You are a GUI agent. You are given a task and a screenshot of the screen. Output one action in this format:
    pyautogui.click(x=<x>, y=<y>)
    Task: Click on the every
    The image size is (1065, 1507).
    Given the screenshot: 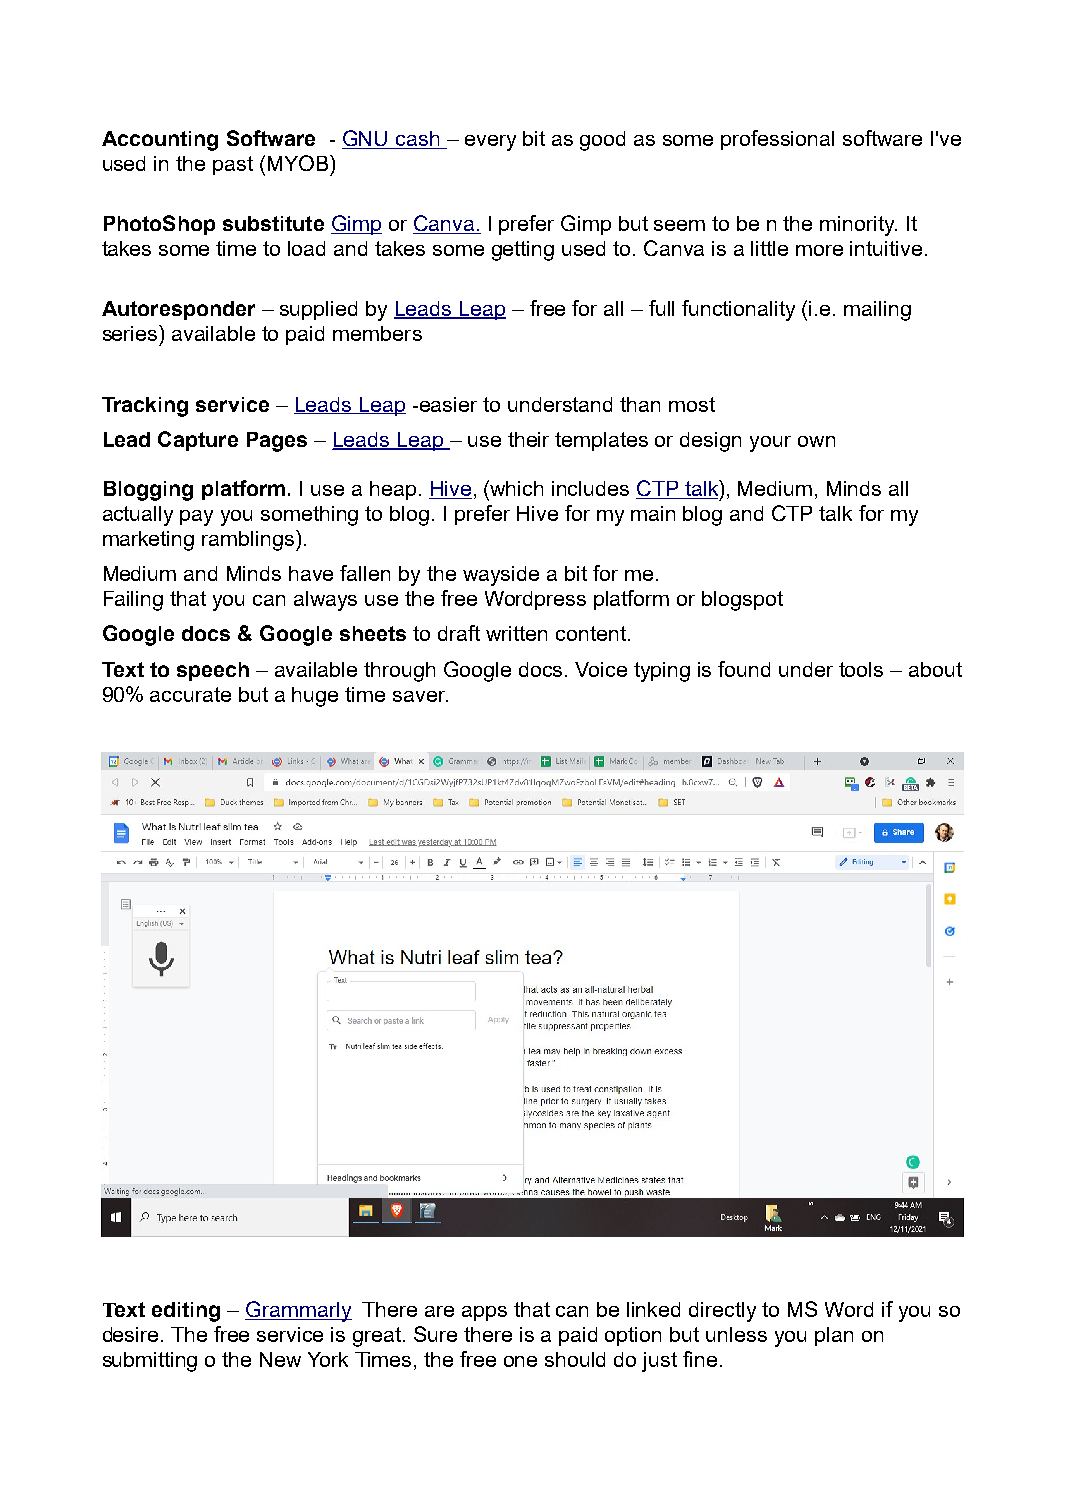 What is the action you would take?
    pyautogui.click(x=490, y=143)
